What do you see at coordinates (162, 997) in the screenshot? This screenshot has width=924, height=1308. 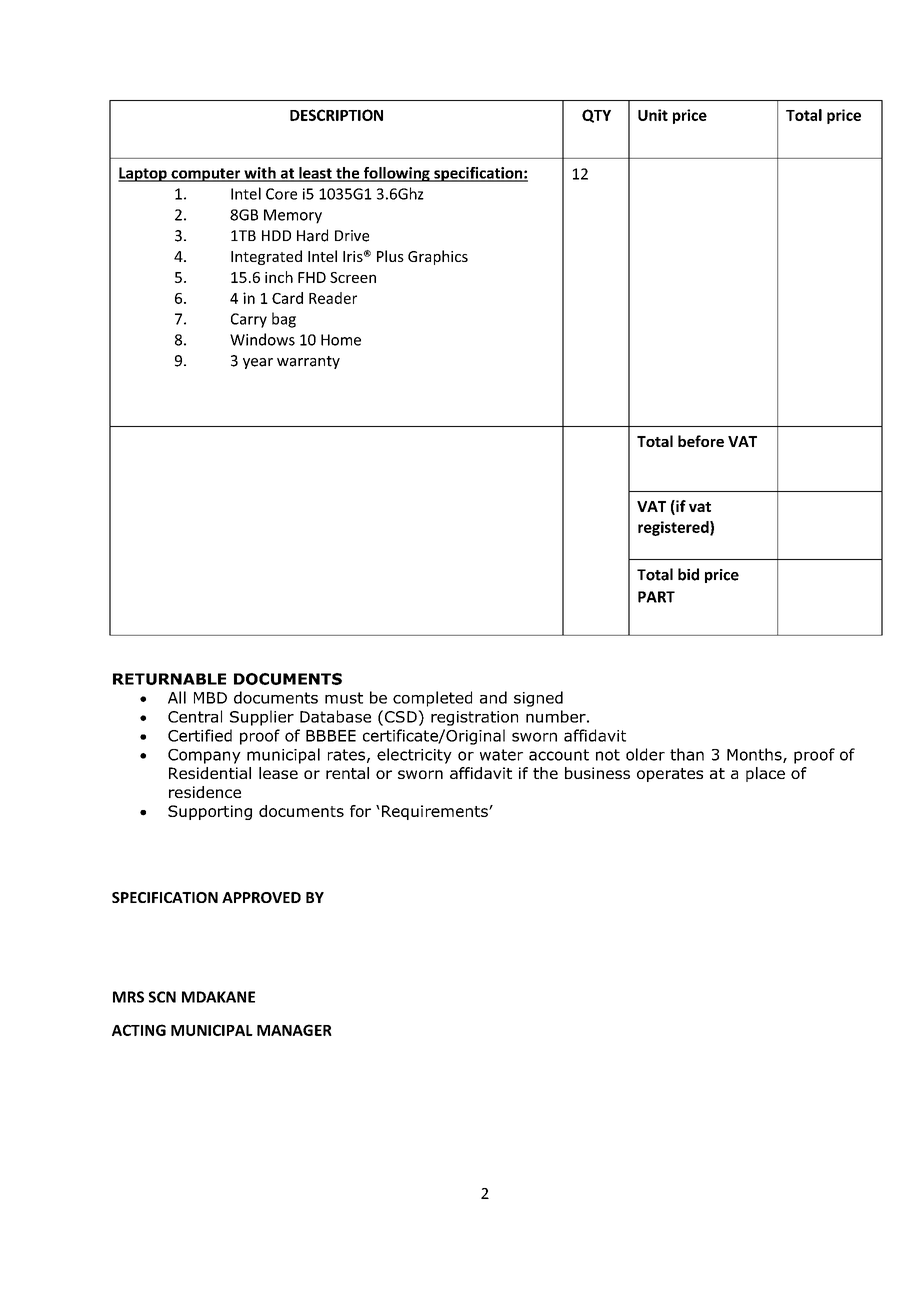 I see `SCN` at bounding box center [162, 997].
